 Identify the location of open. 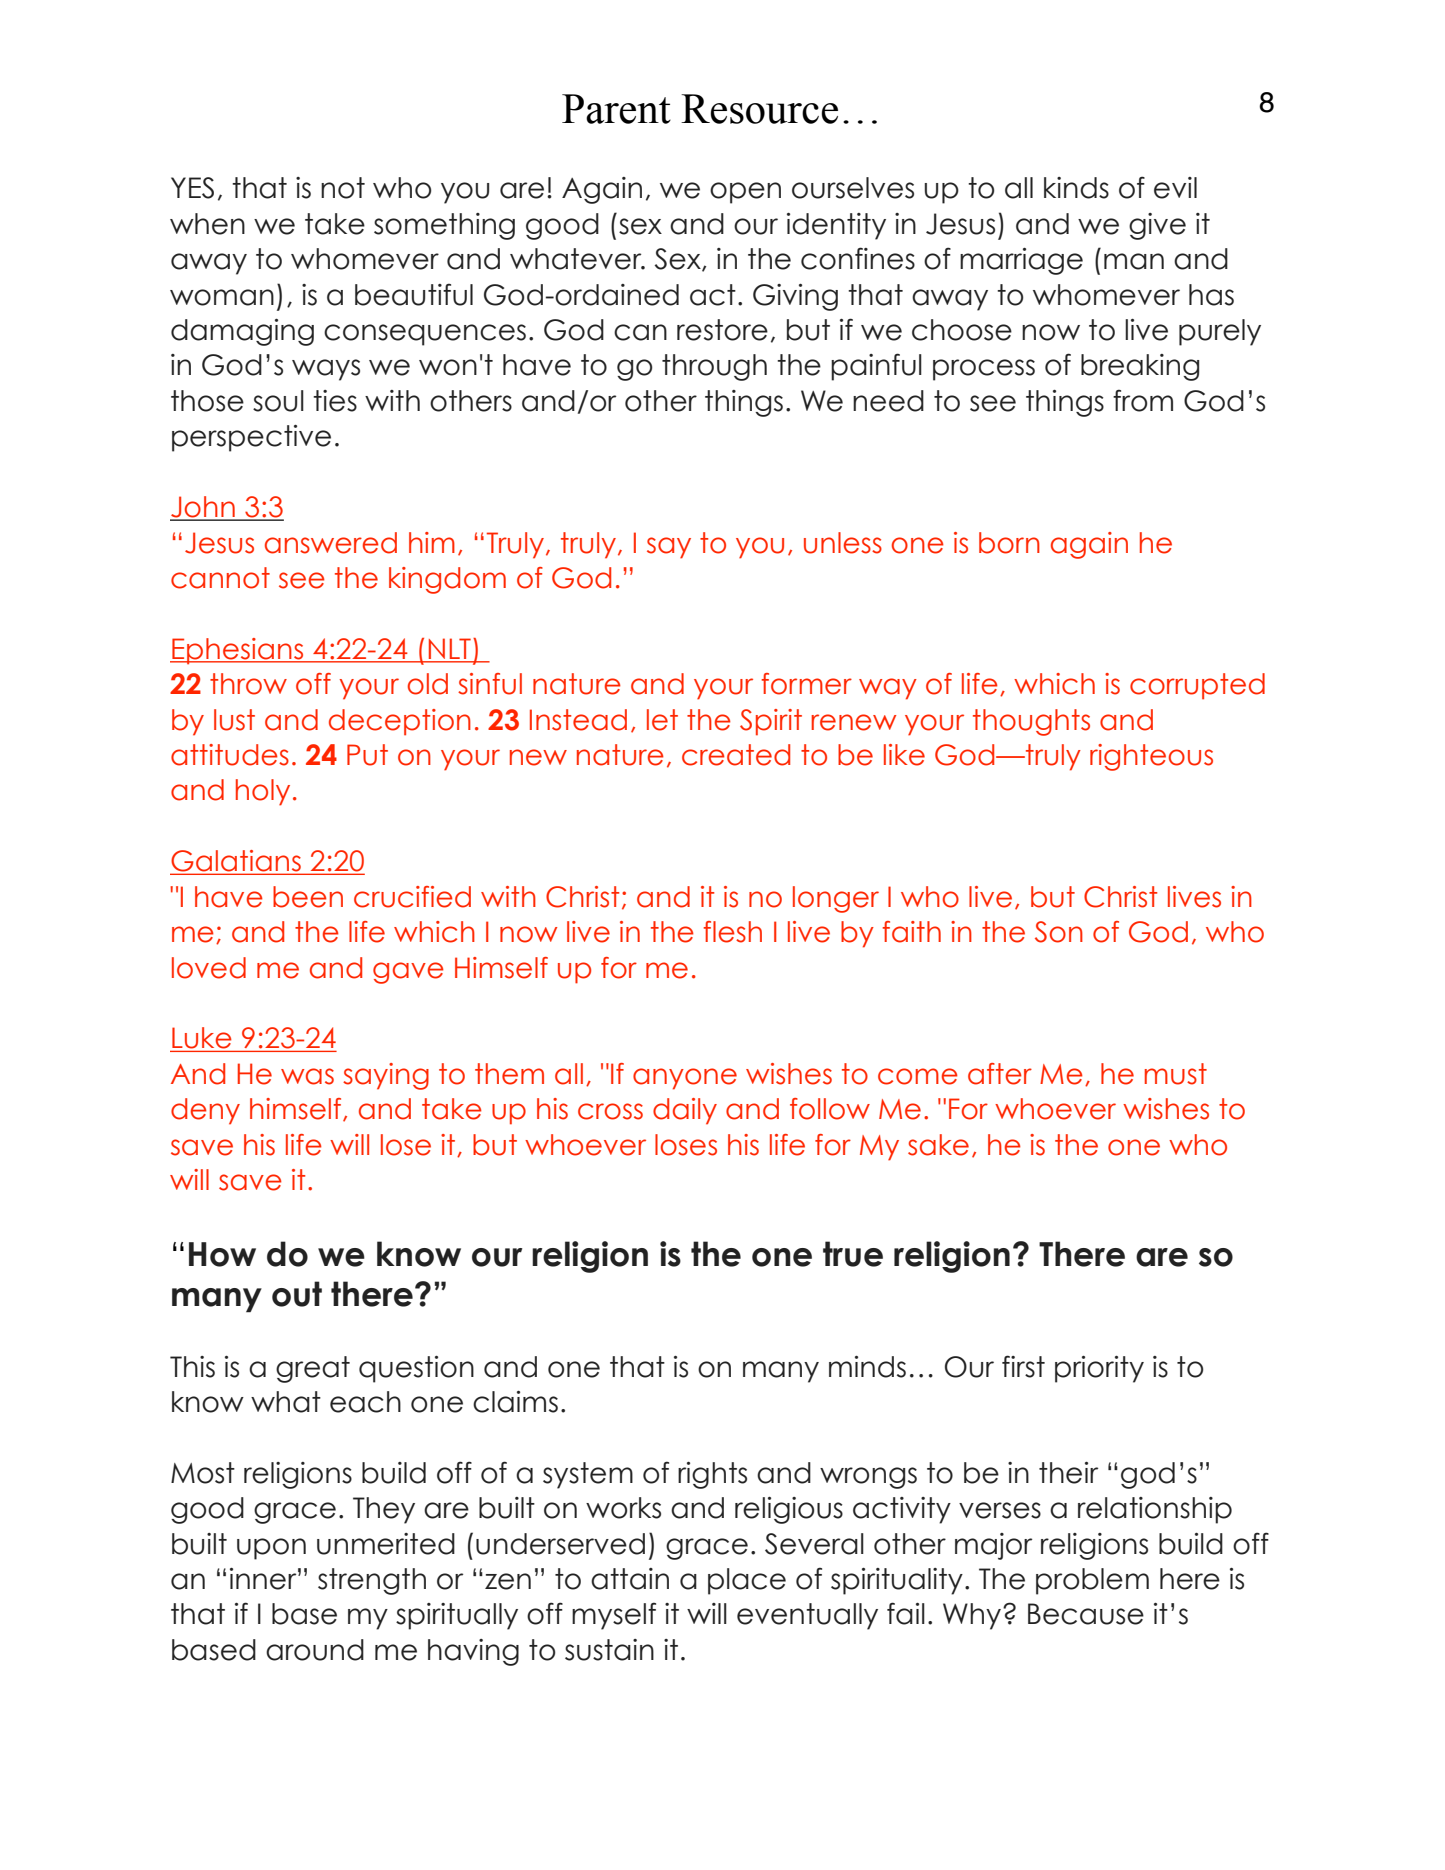
(745, 193).
